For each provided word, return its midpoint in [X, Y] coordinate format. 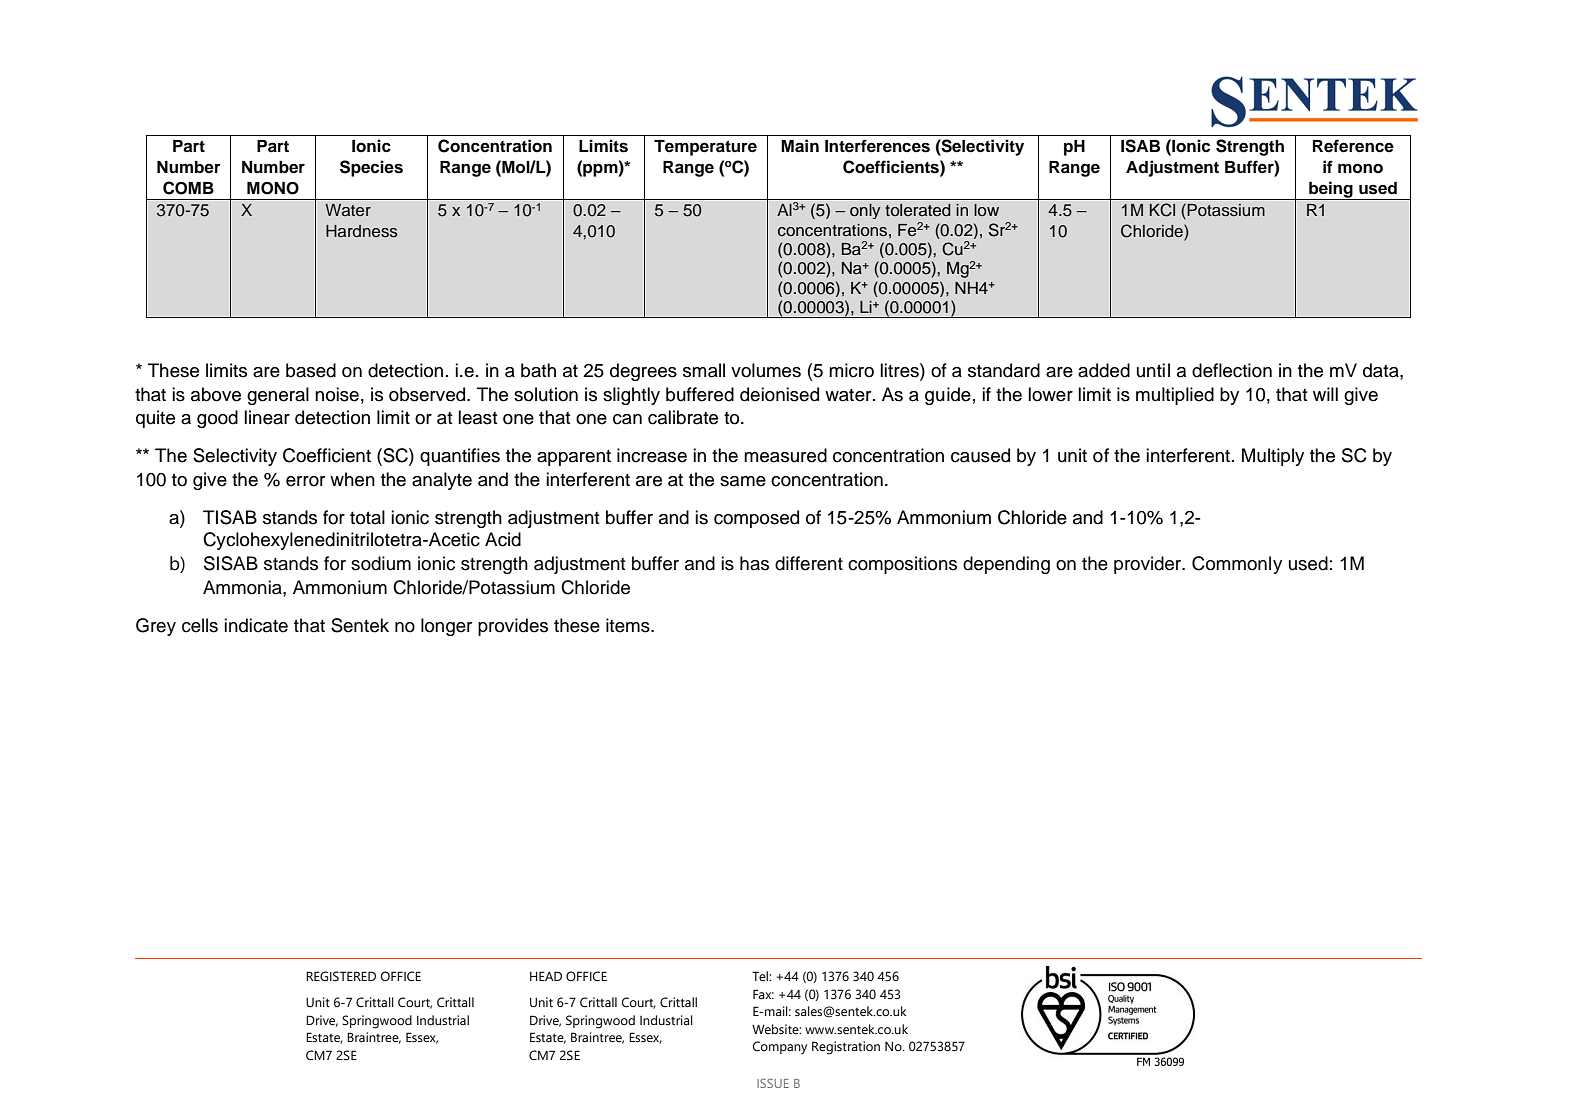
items [629, 625]
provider [1149, 565]
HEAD [546, 976]
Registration [846, 1048]
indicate [256, 625]
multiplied [1175, 396]
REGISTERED [341, 976]
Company [780, 1047]
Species [371, 168]
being [1331, 190]
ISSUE [773, 1083]
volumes [766, 370]
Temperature [705, 148]
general [278, 396]
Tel [761, 976]
